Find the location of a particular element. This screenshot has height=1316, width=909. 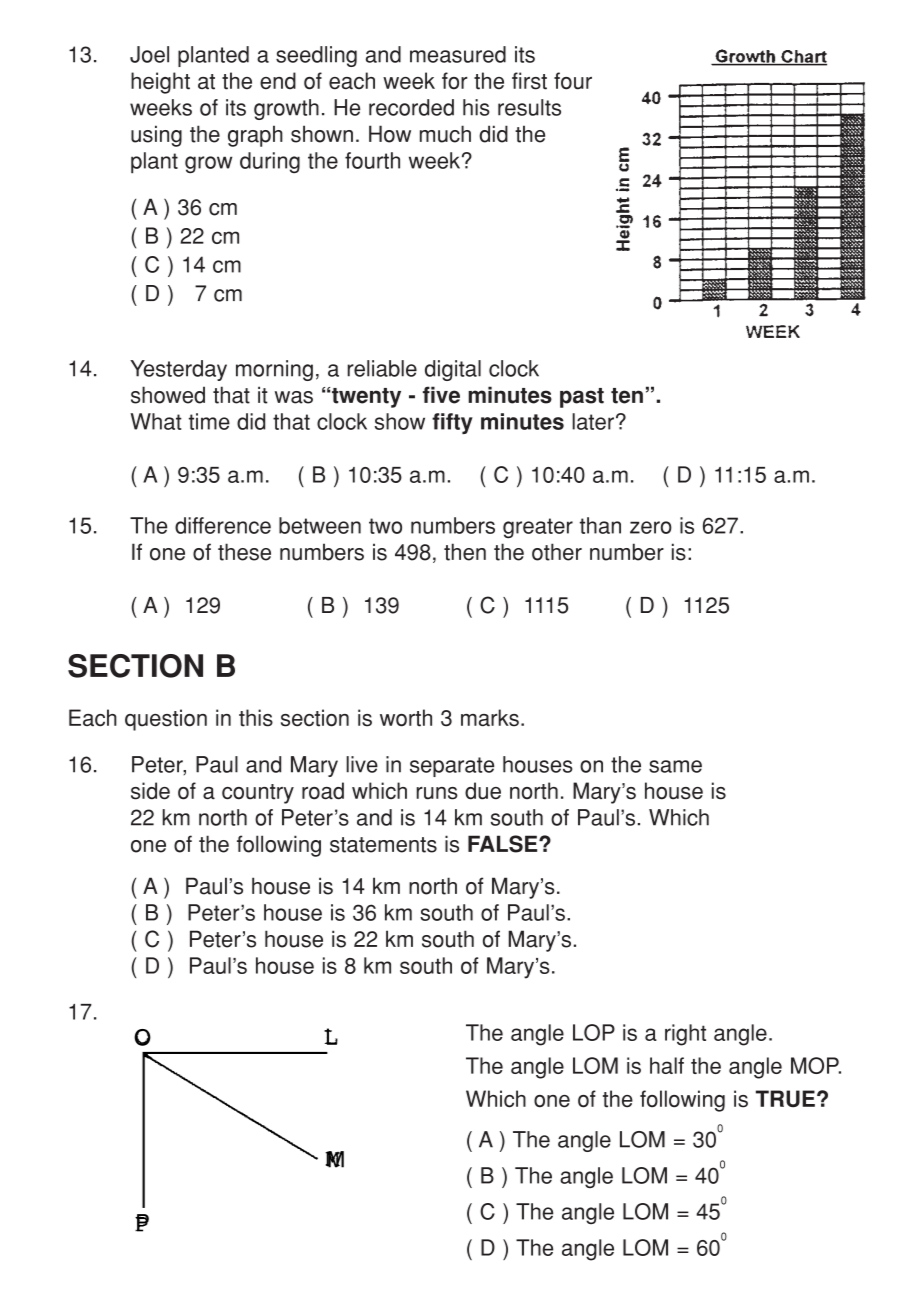

FALSE is located at coordinates (504, 844).
